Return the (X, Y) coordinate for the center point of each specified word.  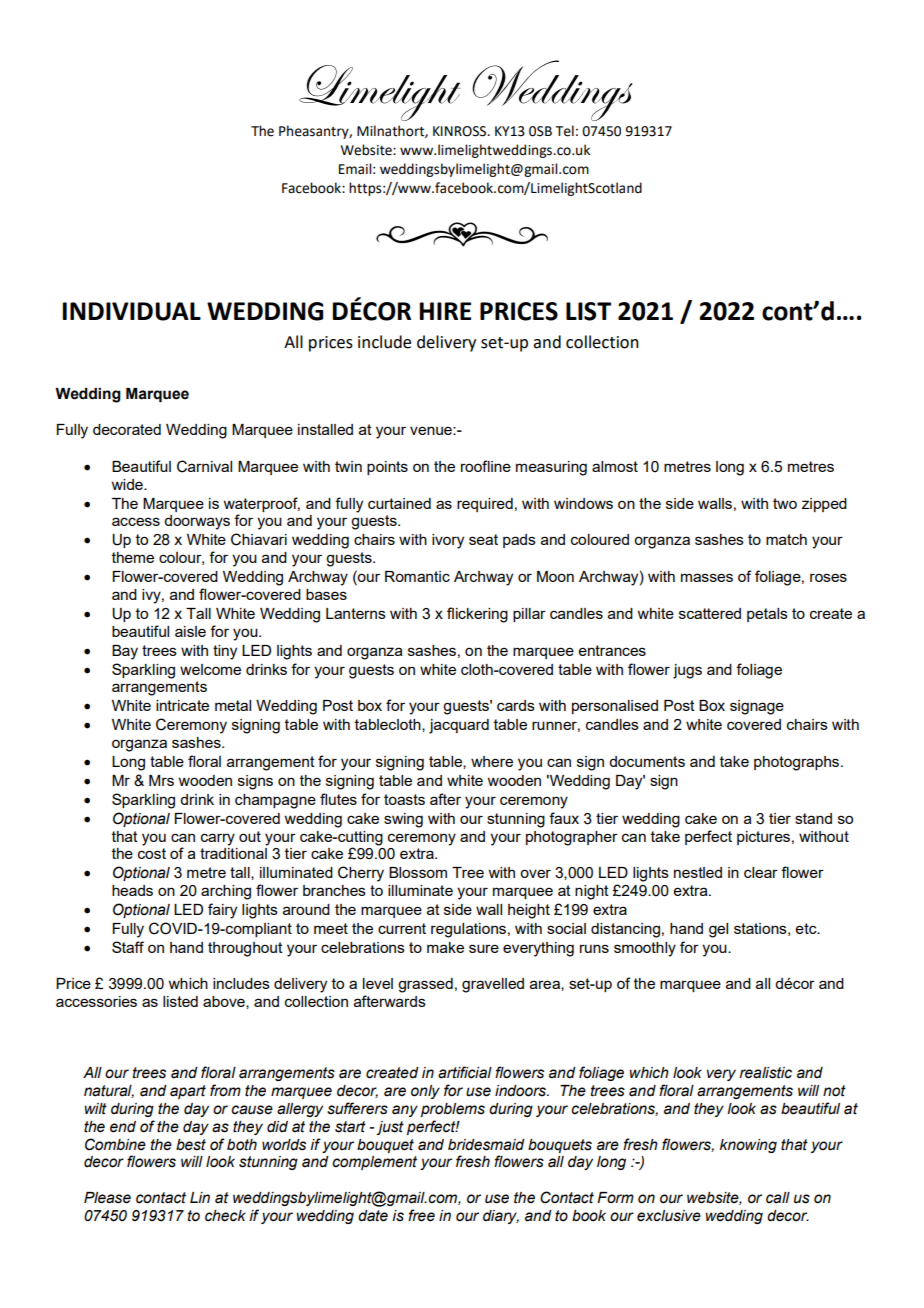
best (191, 1145)
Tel (565, 131)
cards (516, 705)
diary (501, 1217)
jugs (687, 671)
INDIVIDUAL (131, 311)
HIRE (445, 311)
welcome (210, 669)
